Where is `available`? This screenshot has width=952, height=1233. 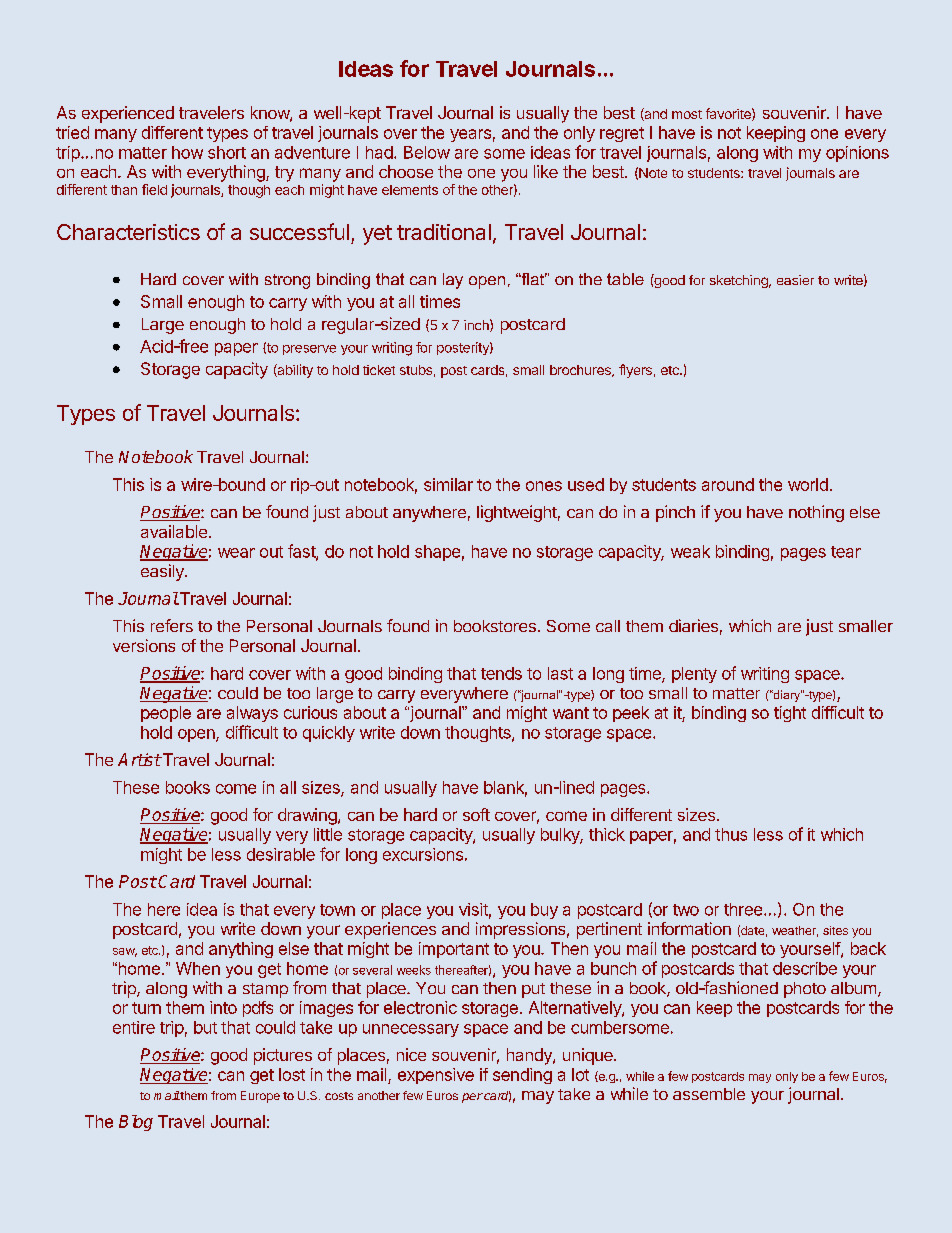
available is located at coordinates (174, 531).
